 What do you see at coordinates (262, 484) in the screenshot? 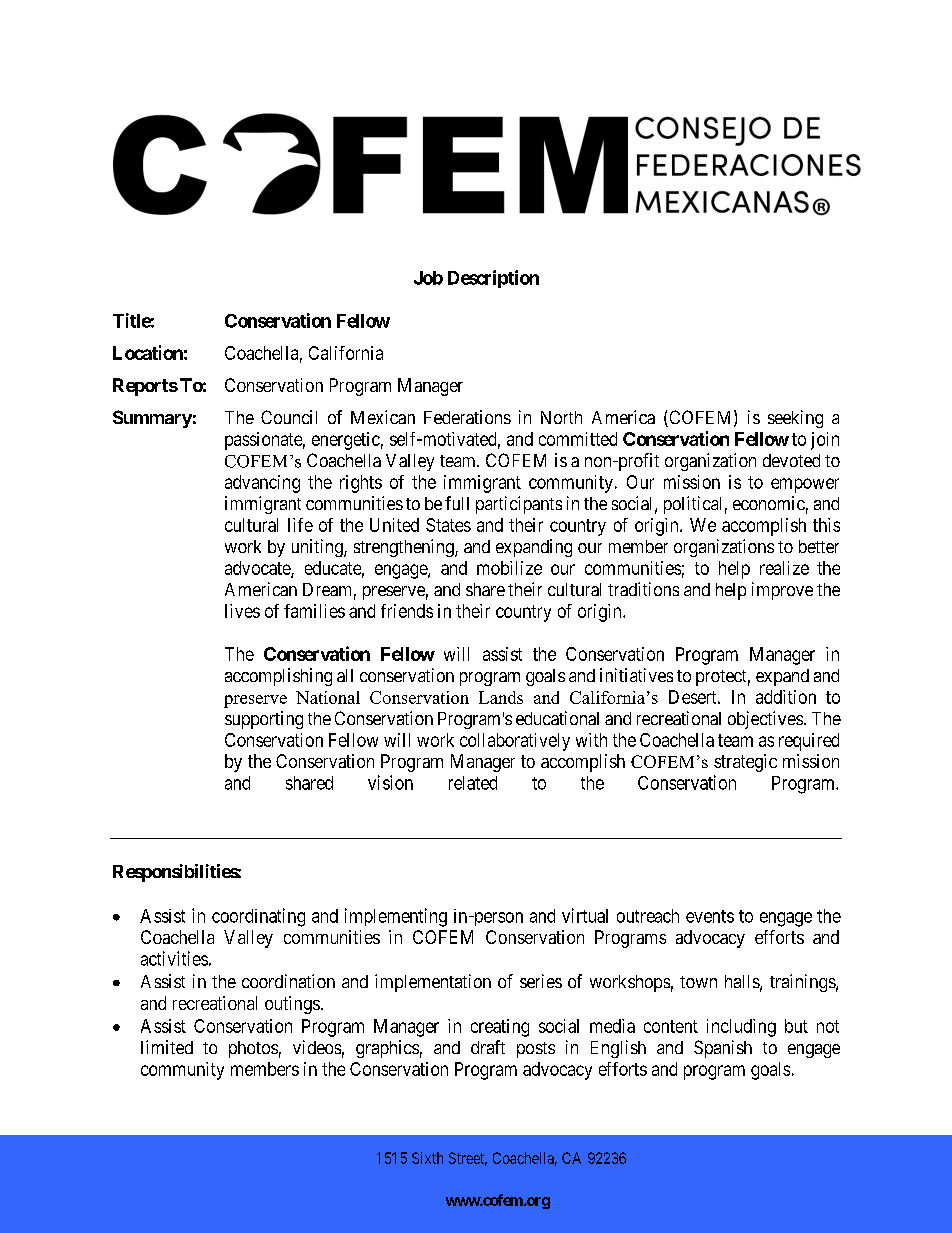
I see `advancing` at bounding box center [262, 484].
